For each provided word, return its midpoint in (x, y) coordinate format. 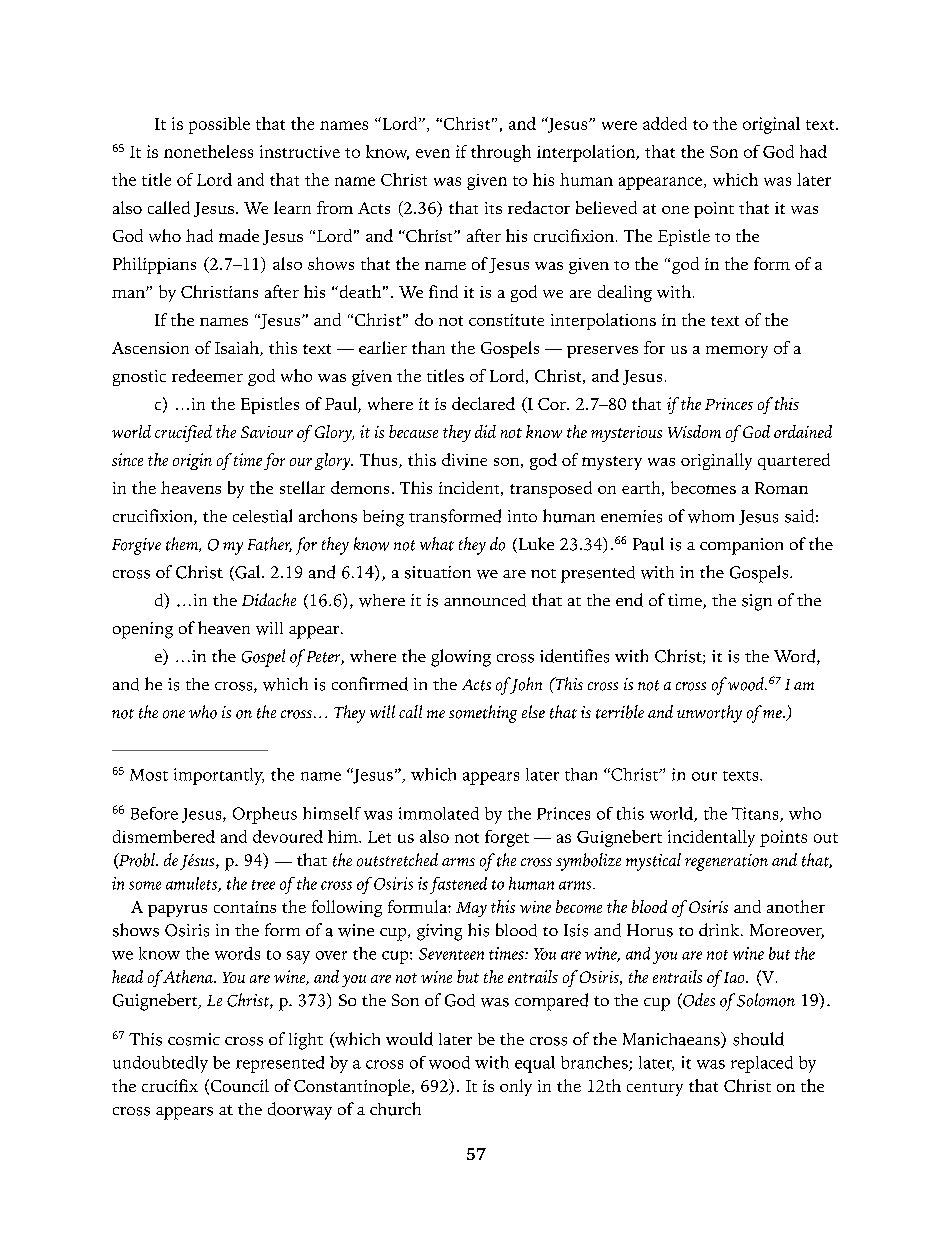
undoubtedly (160, 1064)
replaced (762, 1064)
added (665, 123)
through (501, 153)
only (516, 1087)
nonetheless (208, 151)
